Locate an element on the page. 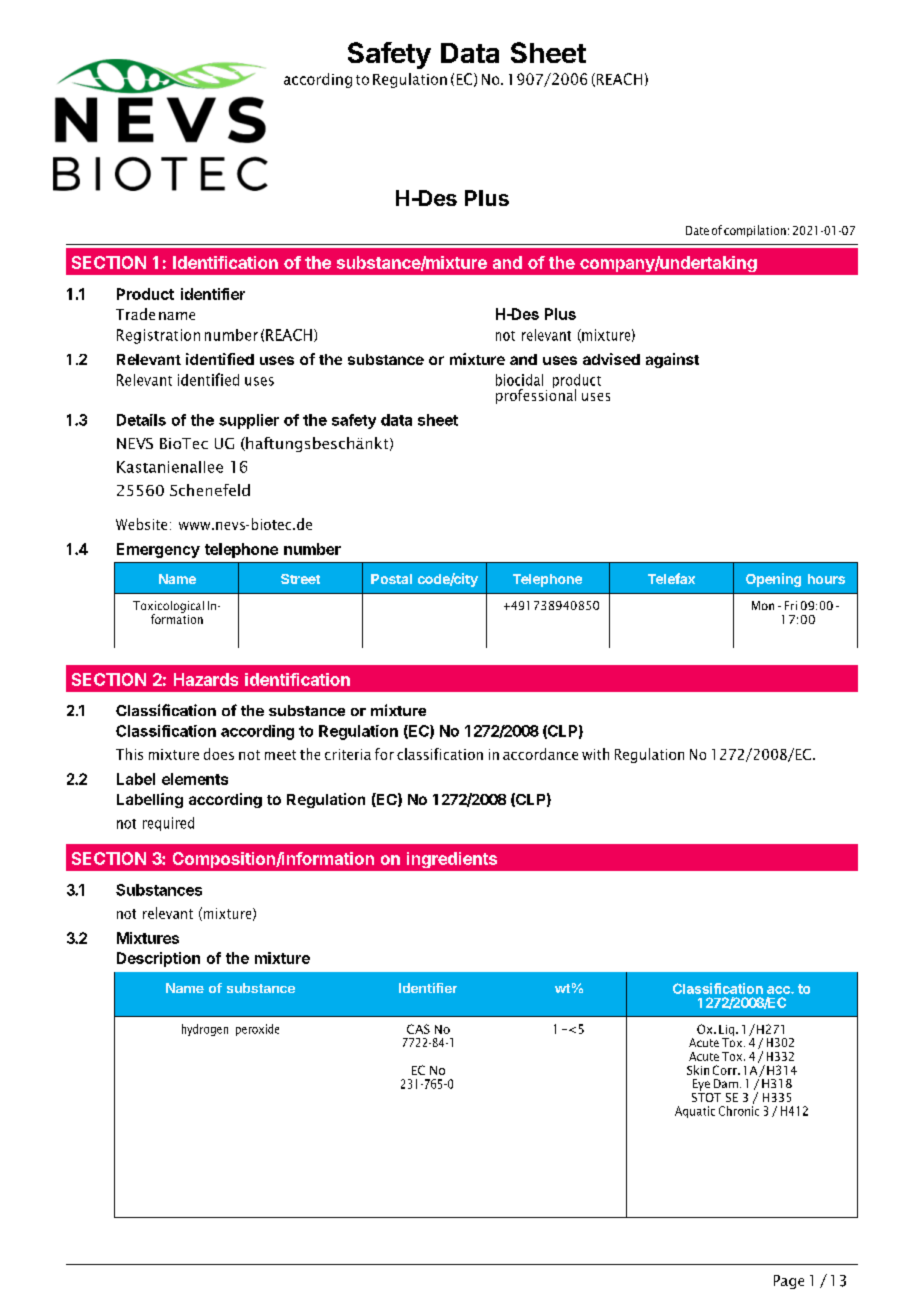  compilation is located at coordinates (755, 231).
